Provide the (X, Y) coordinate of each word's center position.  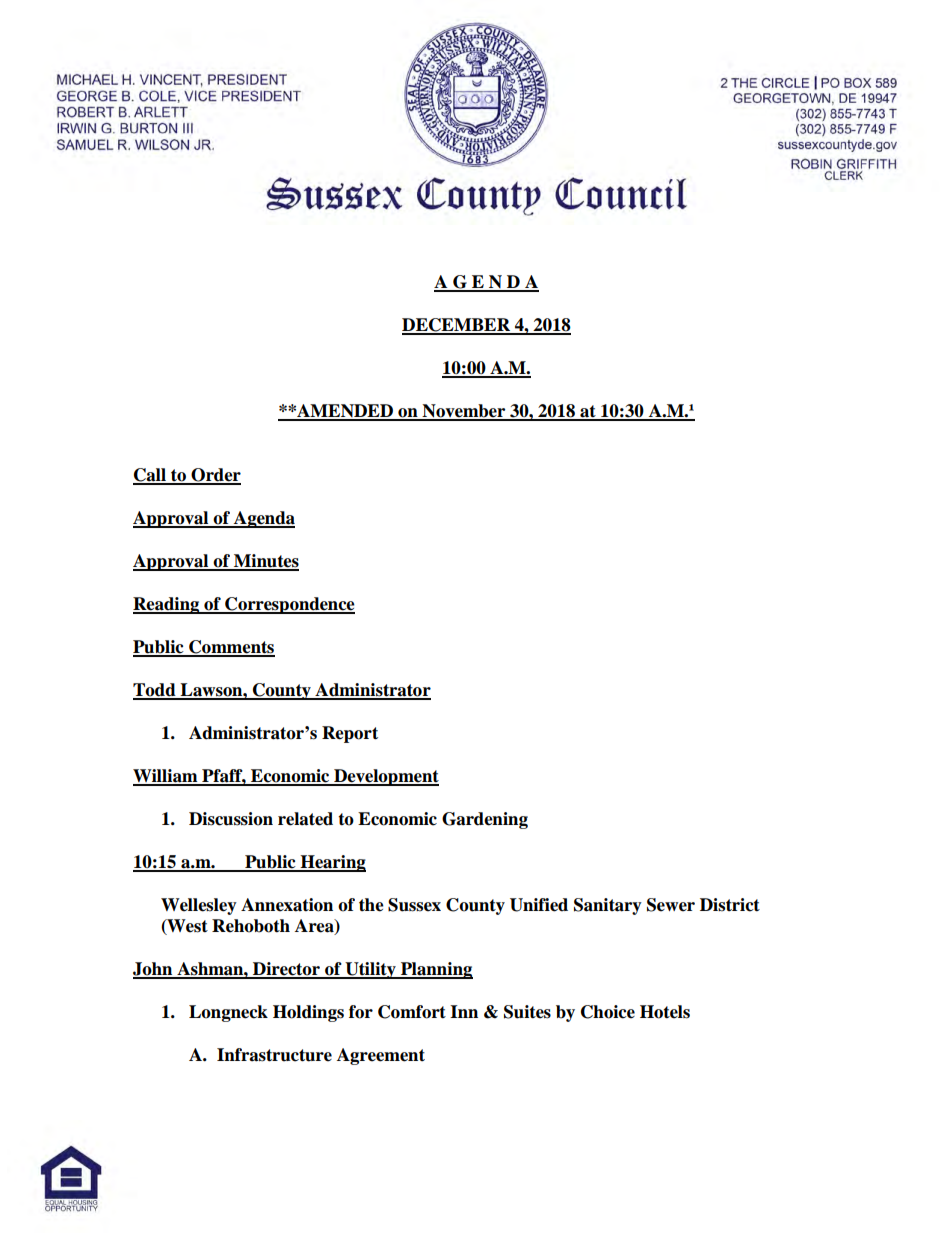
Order (215, 476)
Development (385, 777)
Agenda (263, 519)
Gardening (485, 820)
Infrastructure (274, 1055)
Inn (464, 1011)
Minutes (265, 562)
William (166, 777)
